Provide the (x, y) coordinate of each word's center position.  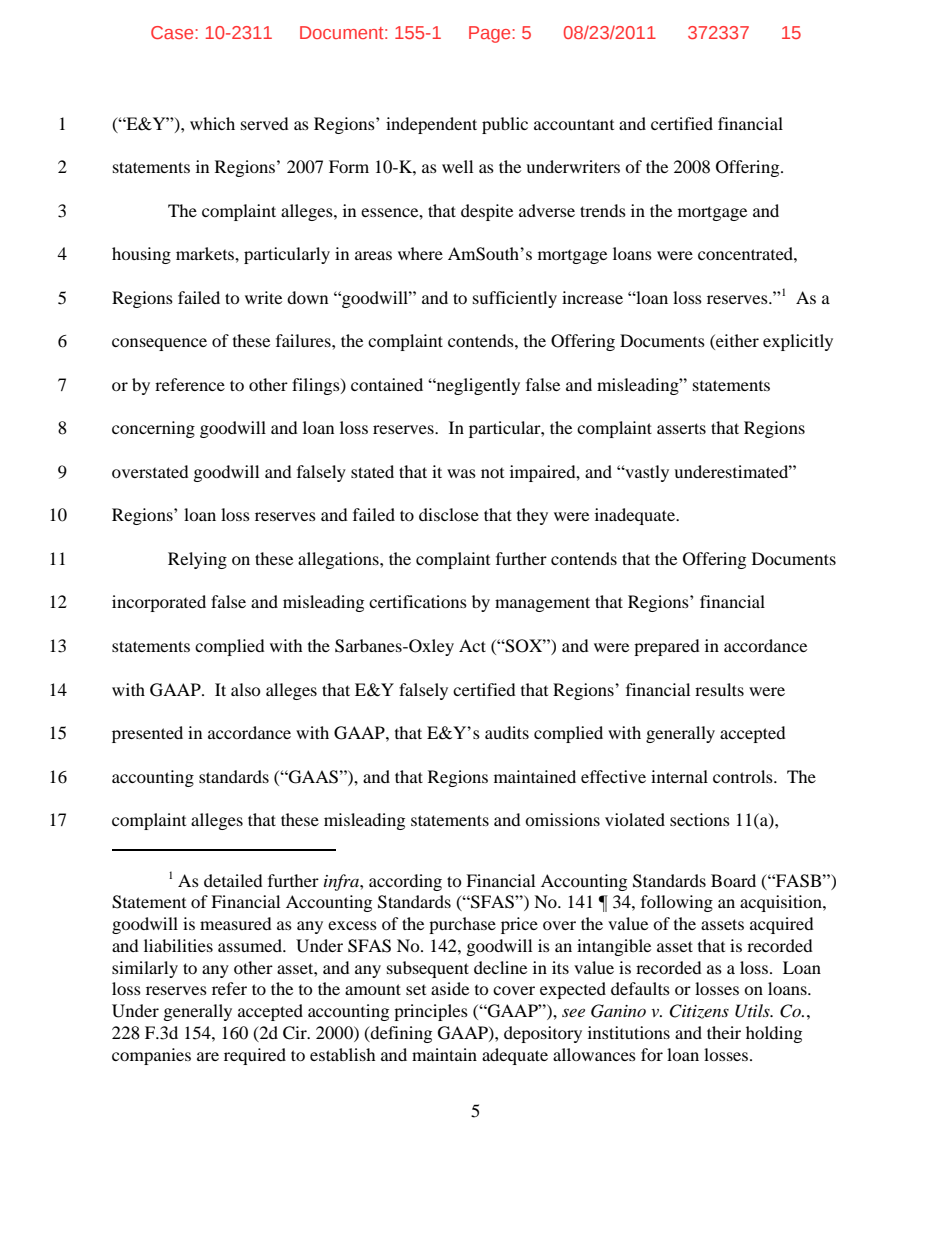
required (255, 1056)
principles (431, 1012)
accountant (574, 125)
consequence (159, 344)
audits (507, 732)
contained (387, 384)
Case (173, 32)
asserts (681, 428)
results (719, 689)
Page (491, 34)
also (246, 689)
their (724, 1032)
